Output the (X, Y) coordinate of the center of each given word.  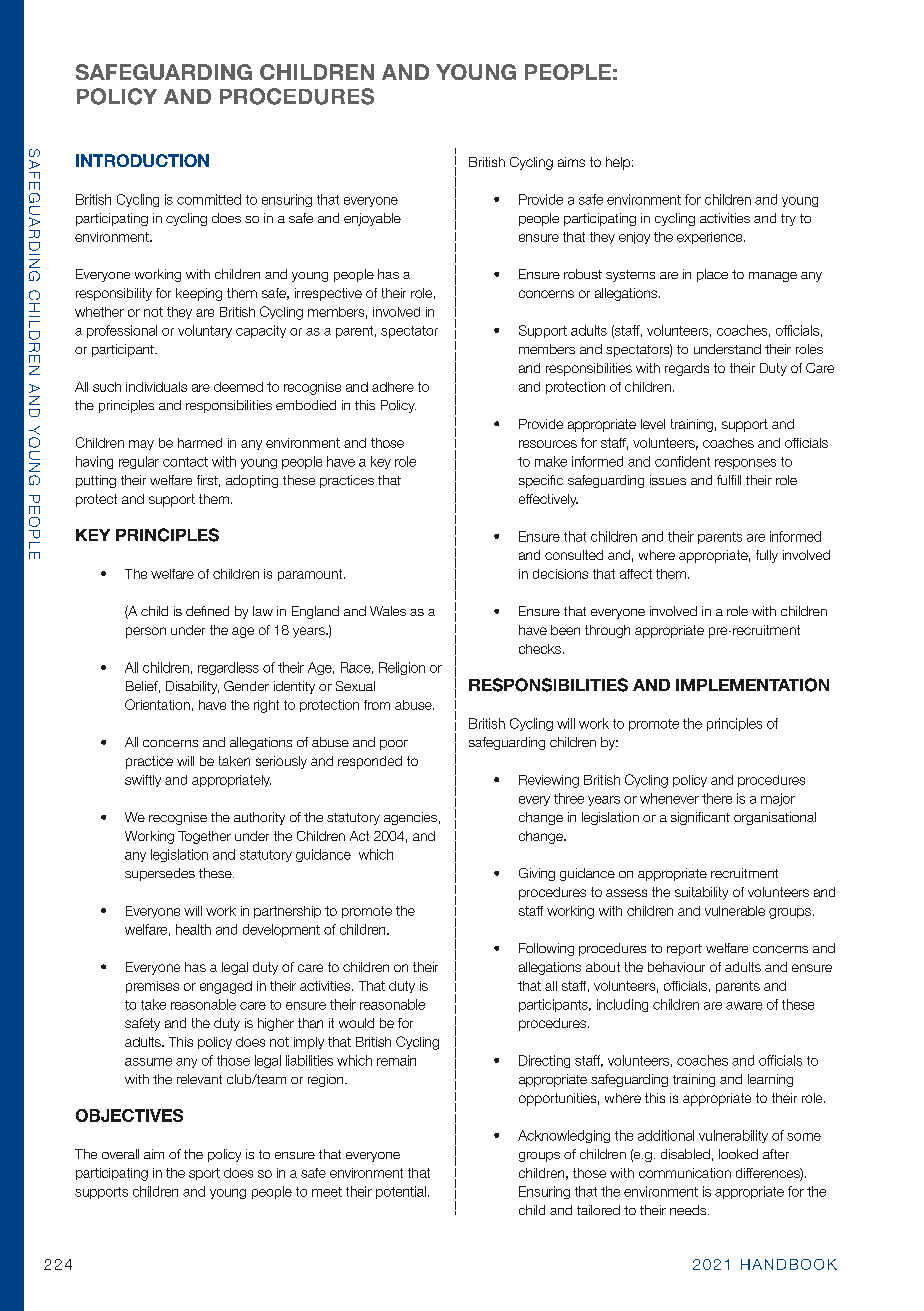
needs (689, 1210)
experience (711, 238)
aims (571, 162)
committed (209, 199)
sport (204, 1174)
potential (401, 1192)
